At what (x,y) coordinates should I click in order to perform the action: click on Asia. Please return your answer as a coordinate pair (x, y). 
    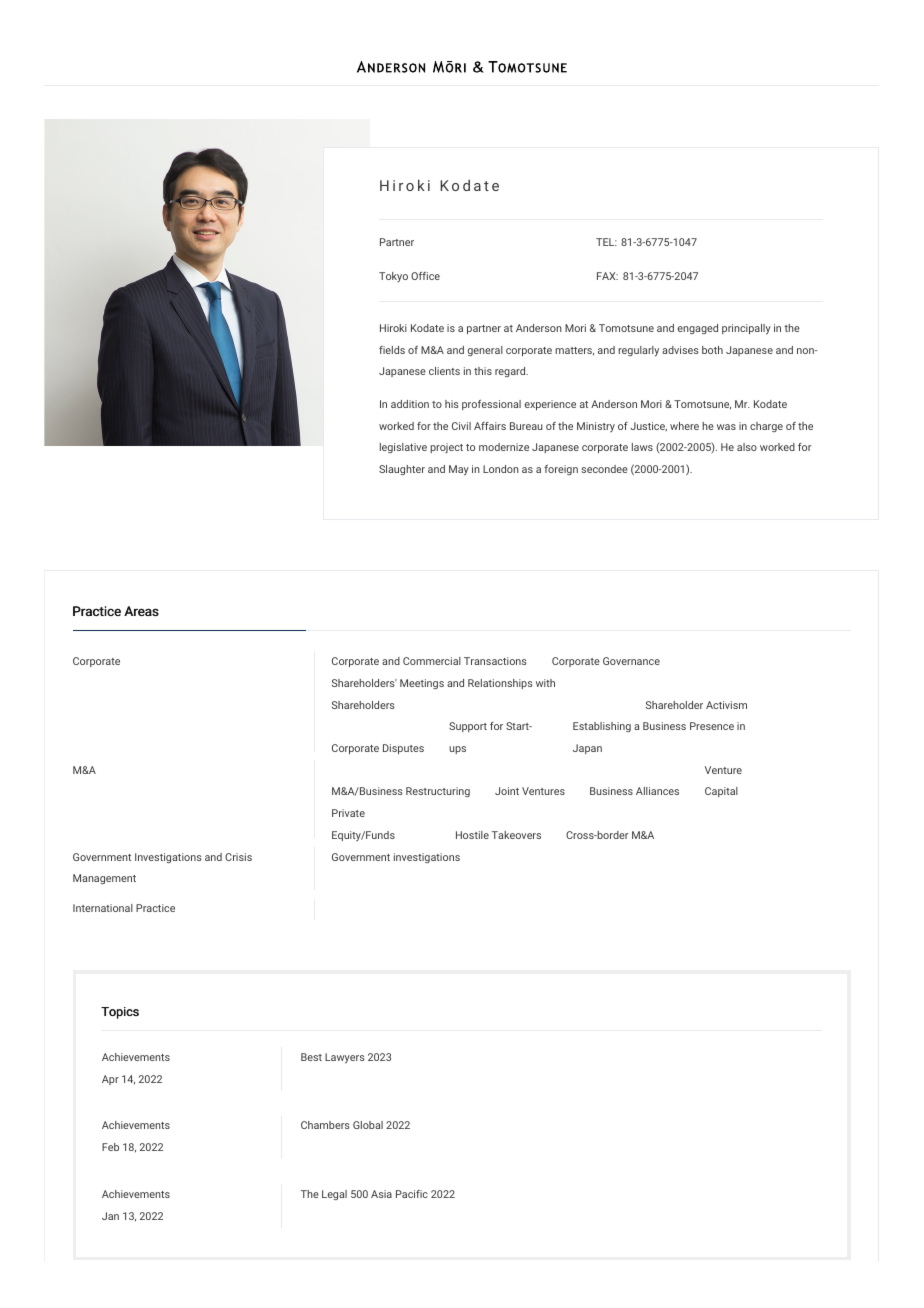
    Looking at the image, I should click on (381, 1194).
